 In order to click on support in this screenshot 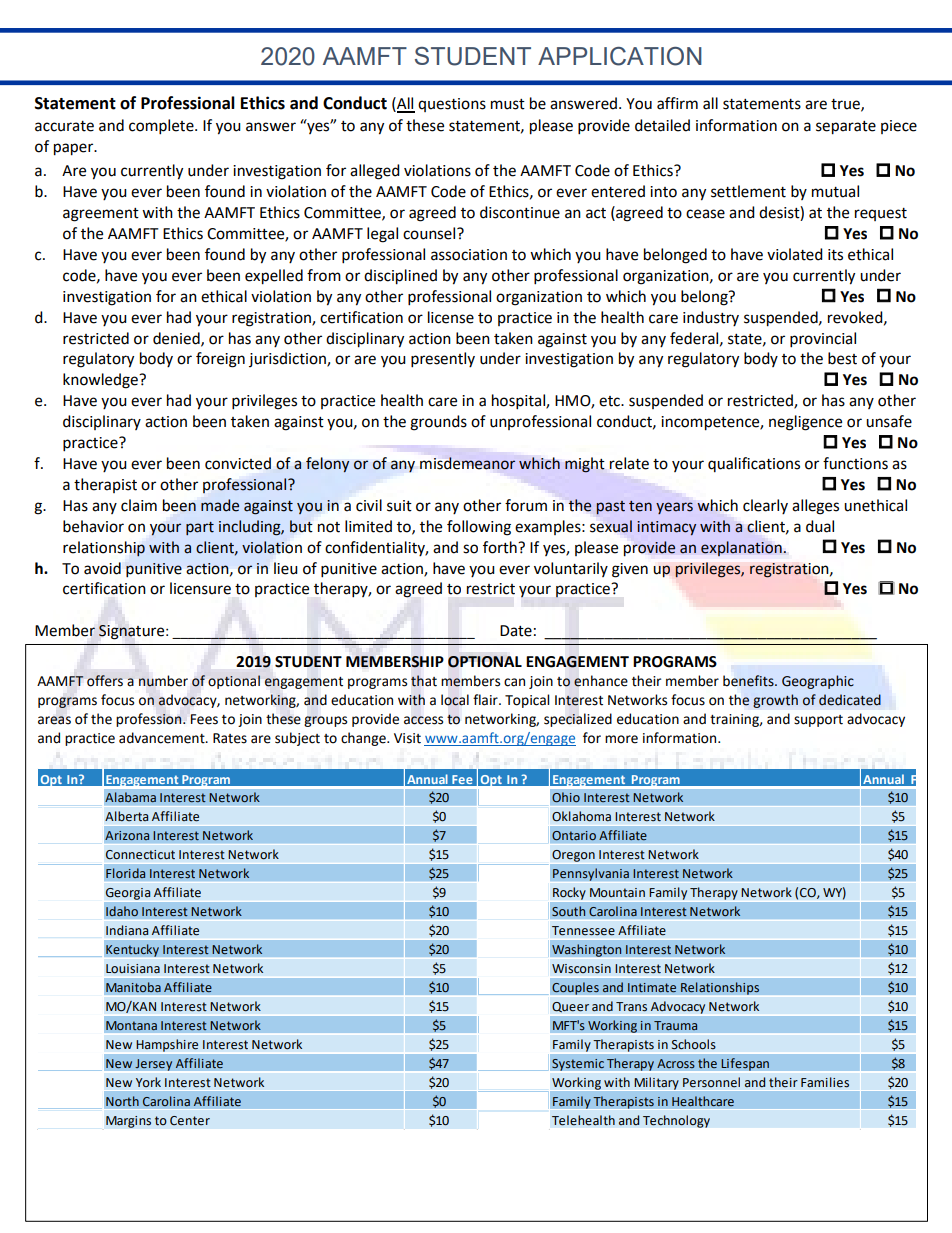, I will do `click(818, 721)`.
